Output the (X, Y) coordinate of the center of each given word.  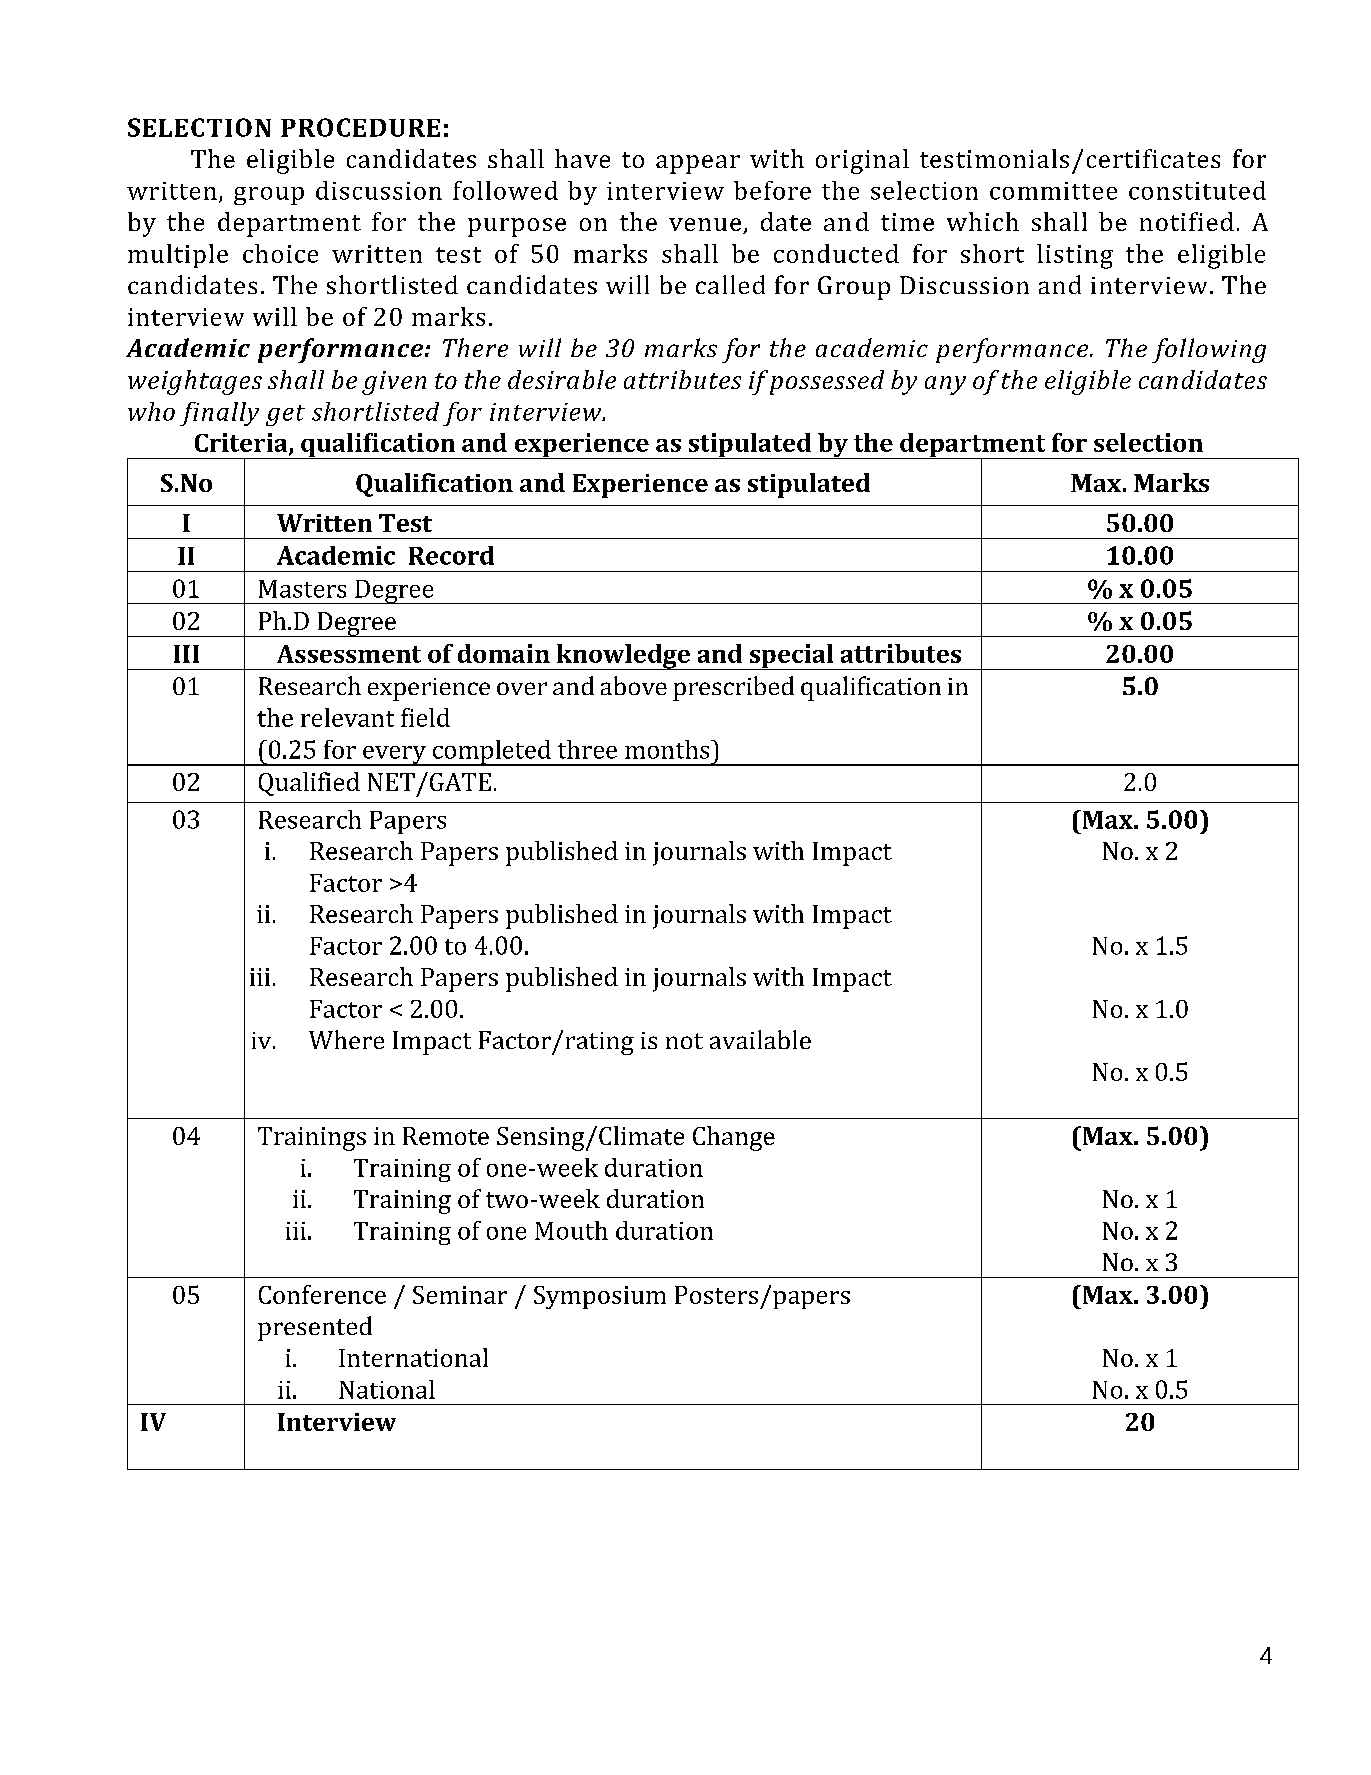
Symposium (600, 1297)
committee (1053, 191)
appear (698, 164)
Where (346, 1039)
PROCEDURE (360, 127)
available (760, 1039)
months (668, 749)
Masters (302, 589)
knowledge (623, 657)
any (945, 385)
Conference (322, 1294)
